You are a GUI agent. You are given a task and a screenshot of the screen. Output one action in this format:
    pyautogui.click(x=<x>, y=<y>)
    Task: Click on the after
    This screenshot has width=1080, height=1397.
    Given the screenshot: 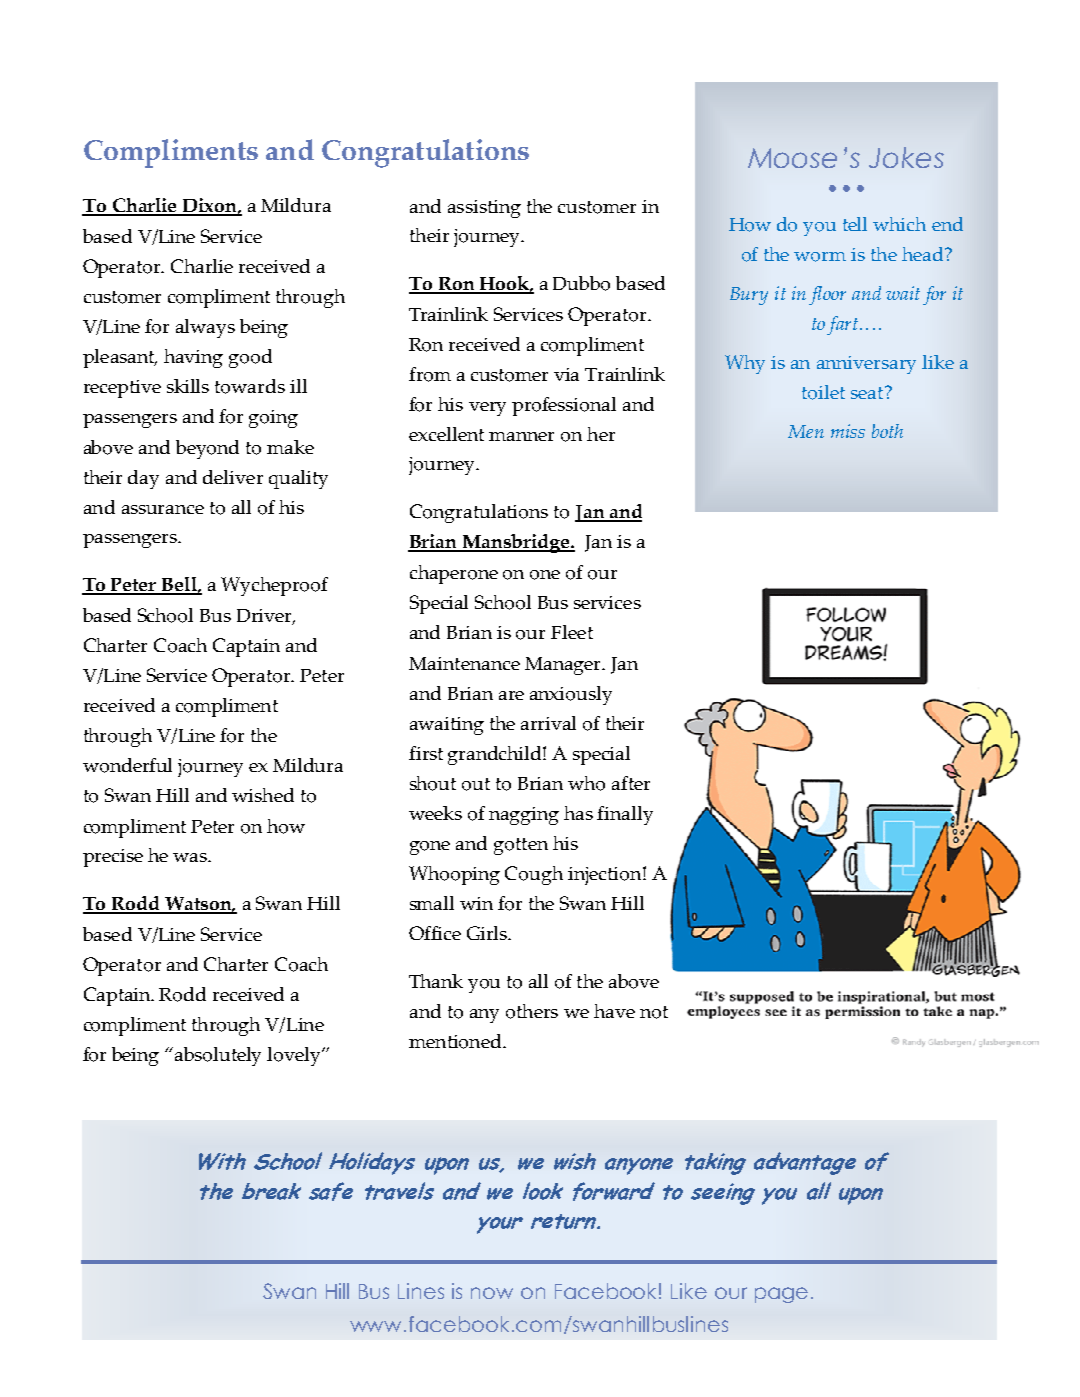 What is the action you would take?
    pyautogui.click(x=631, y=783)
